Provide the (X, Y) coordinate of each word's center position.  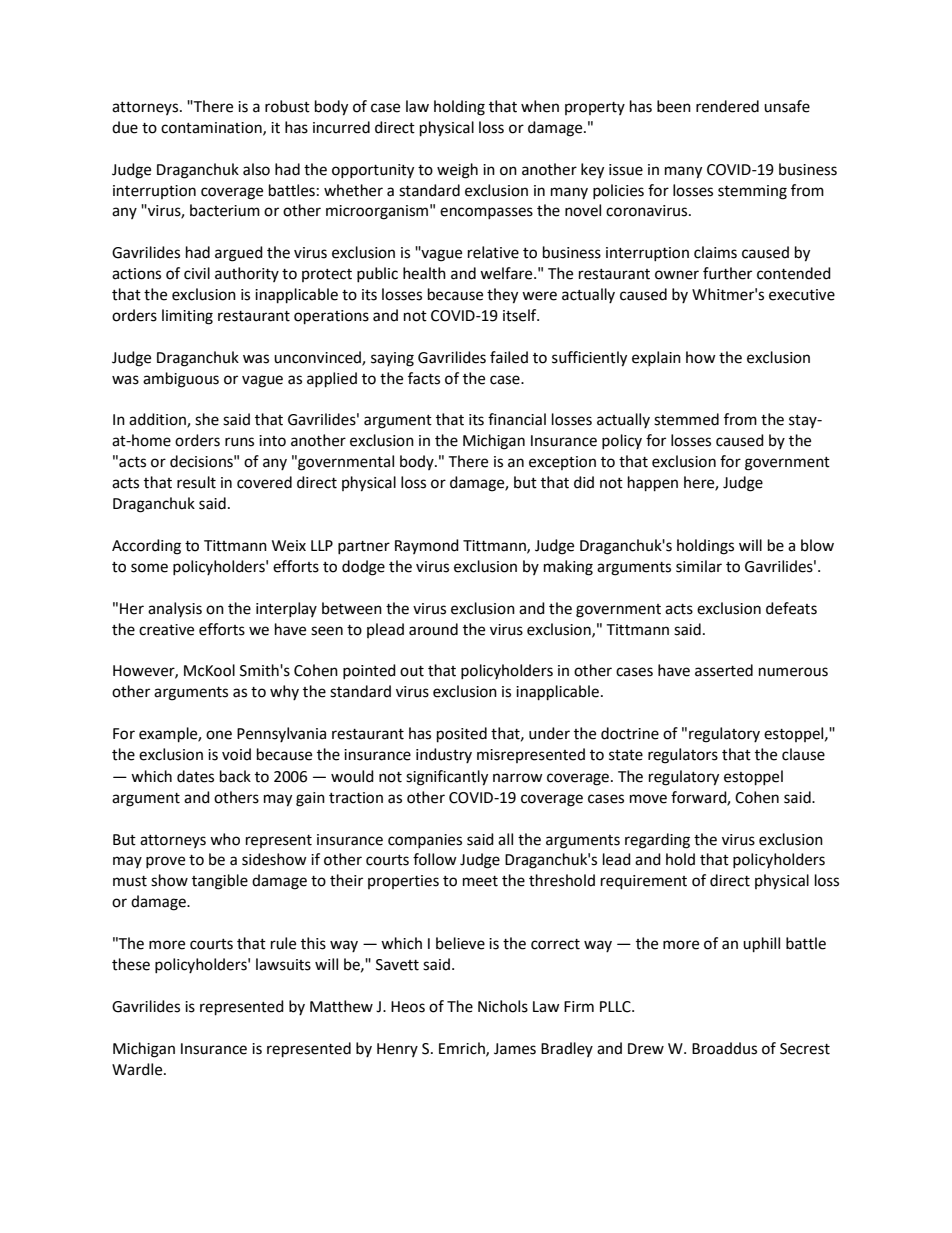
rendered (727, 106)
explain (656, 358)
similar (699, 566)
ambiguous (181, 380)
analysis (175, 609)
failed (509, 357)
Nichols (503, 1006)
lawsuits (283, 964)
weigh (457, 171)
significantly (447, 778)
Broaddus (724, 1048)
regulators (683, 756)
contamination (212, 128)
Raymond (427, 546)
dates (195, 776)
